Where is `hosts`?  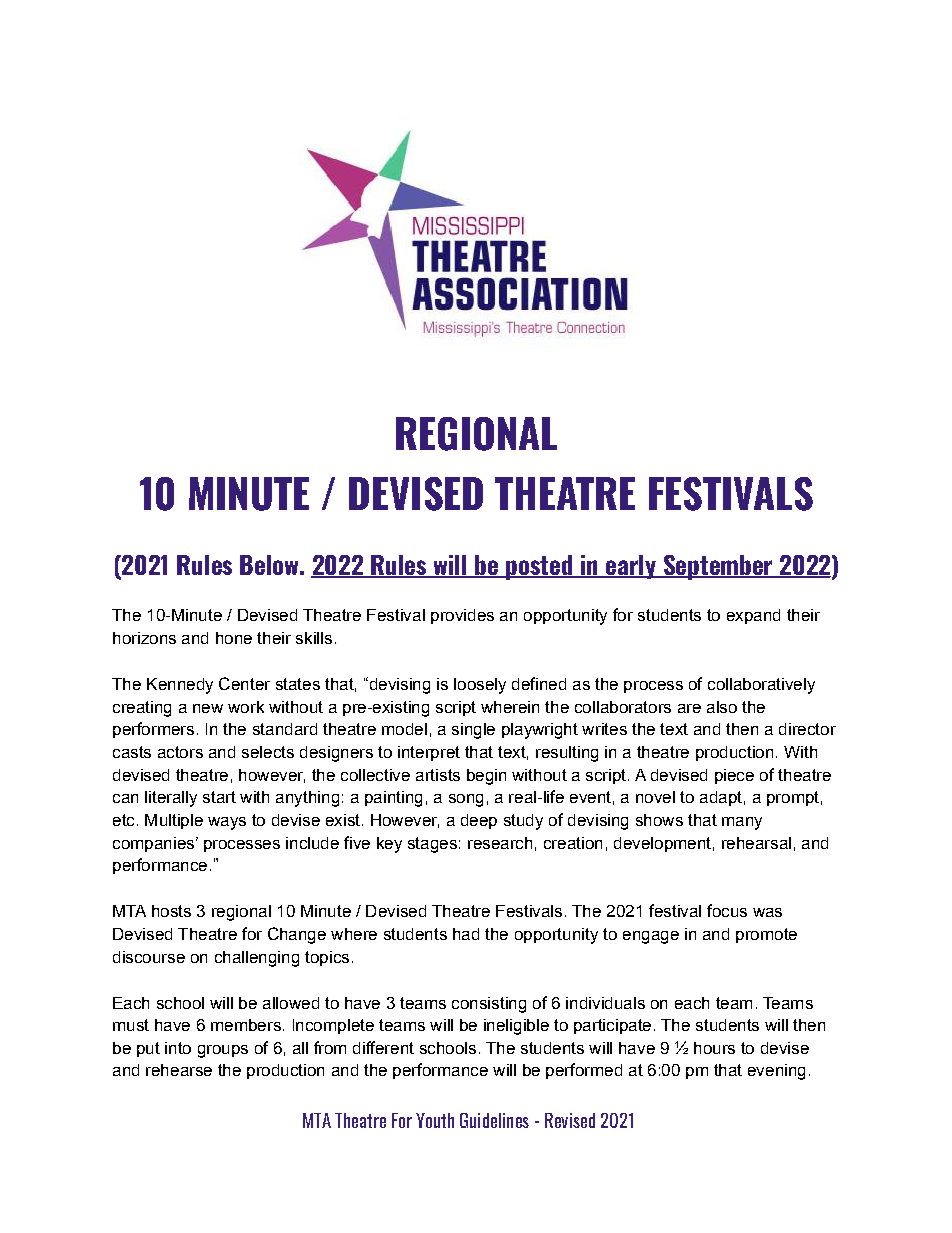
hosts is located at coordinates (171, 911).
